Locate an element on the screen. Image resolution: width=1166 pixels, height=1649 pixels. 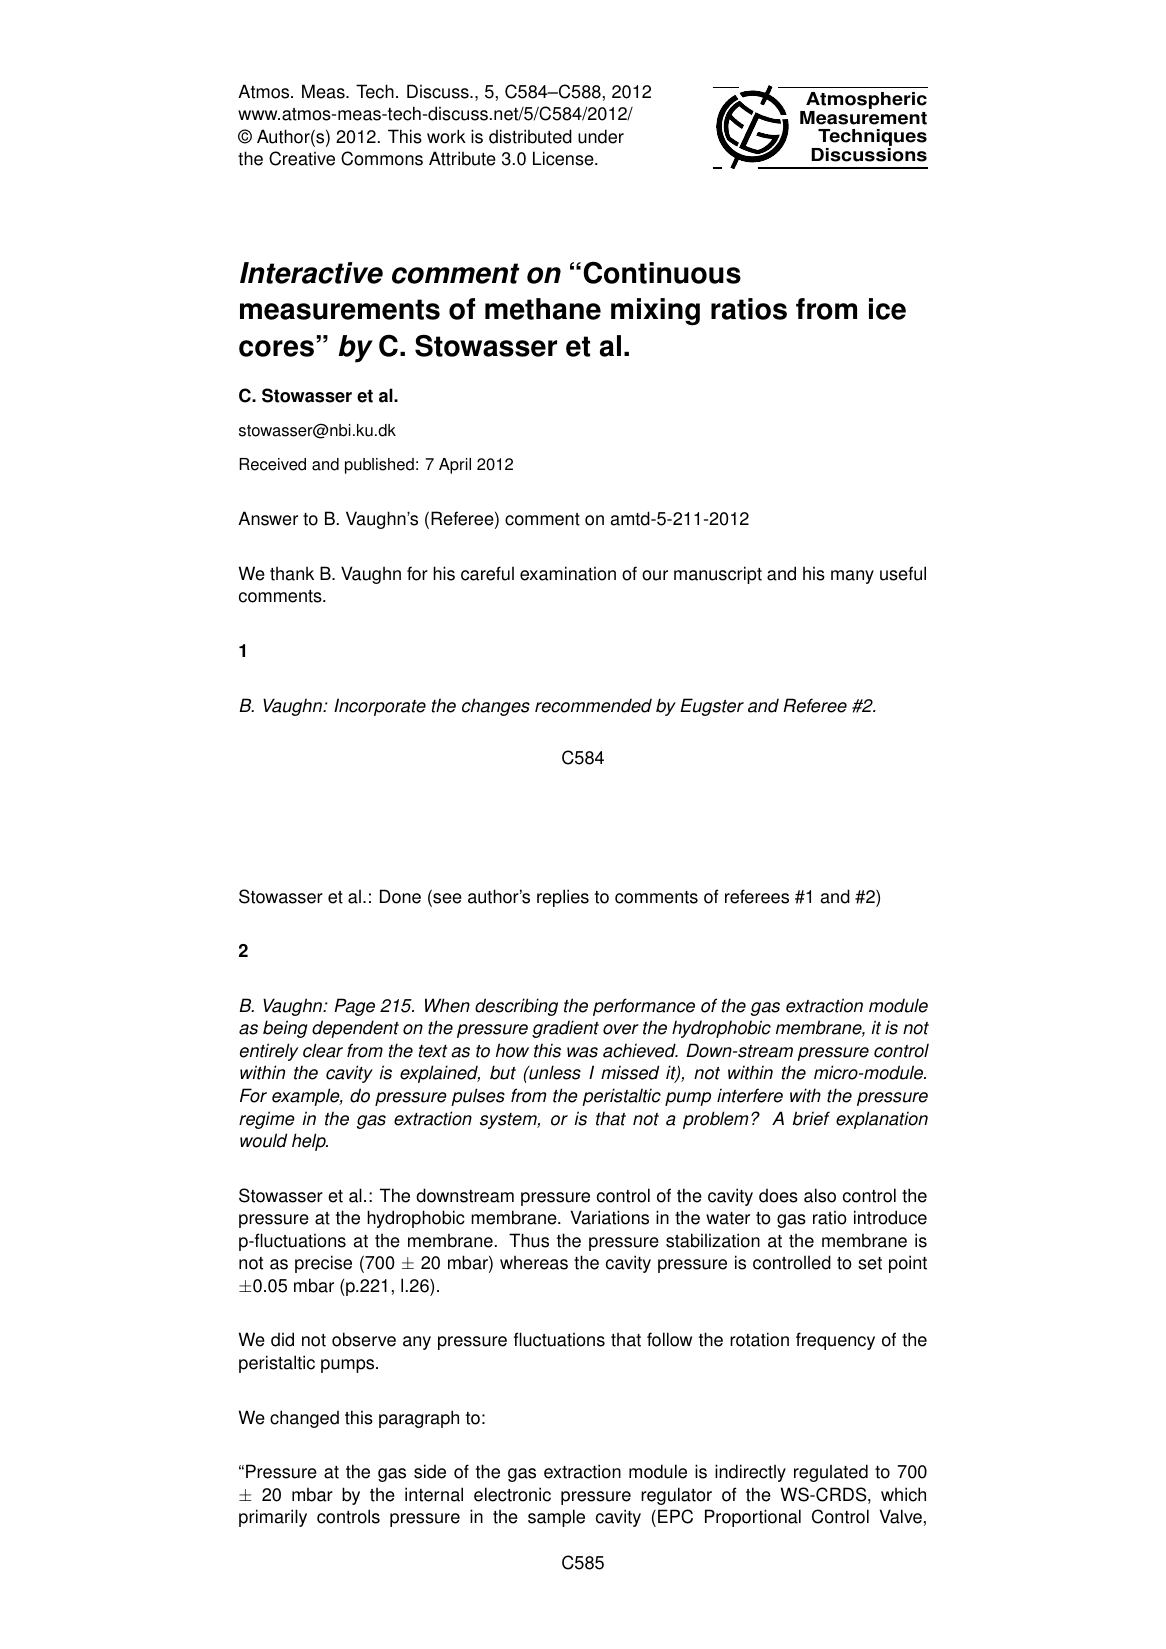
Creative is located at coordinates (302, 158).
